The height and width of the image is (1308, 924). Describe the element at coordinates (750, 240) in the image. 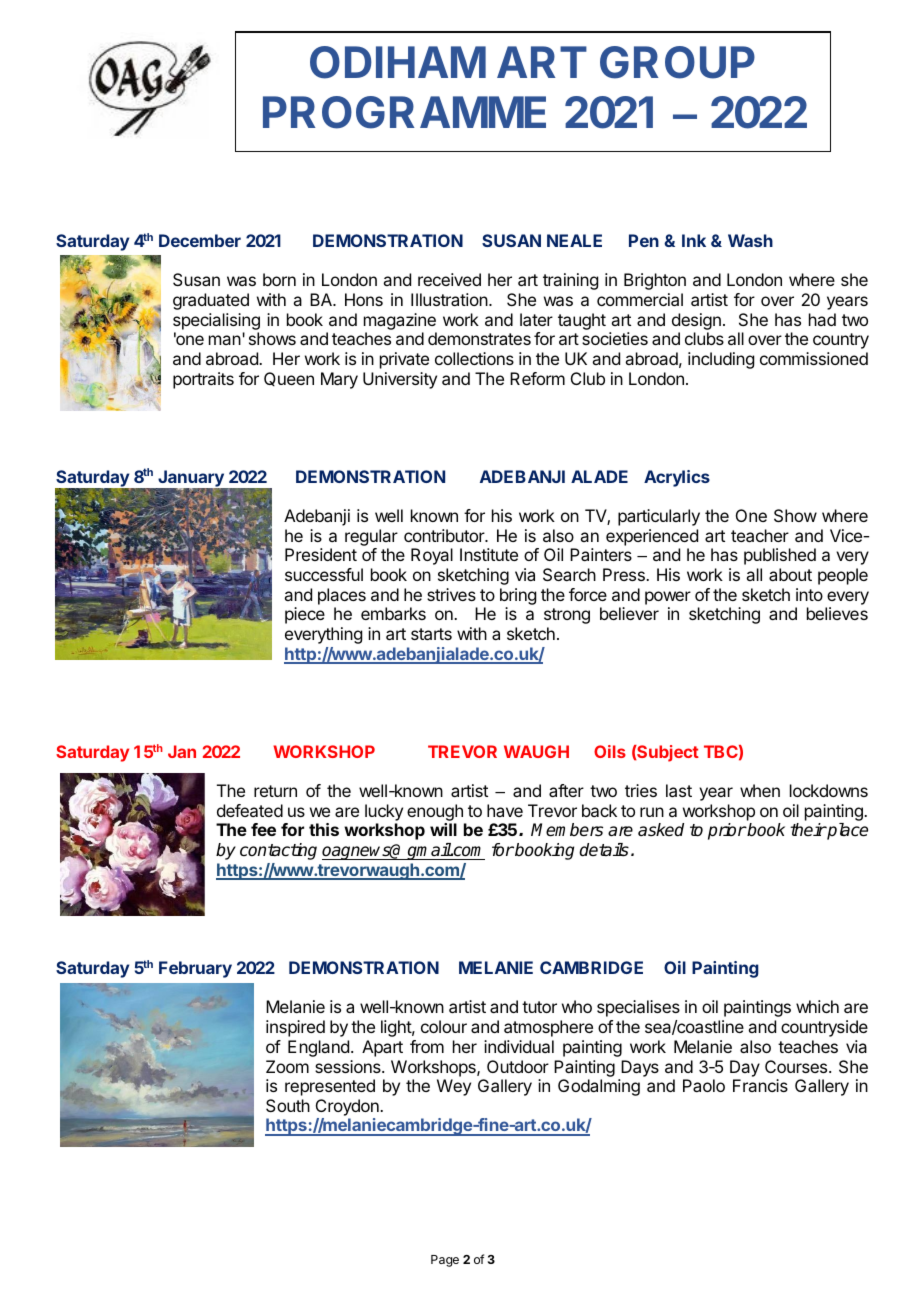

I see `Wash` at that location.
